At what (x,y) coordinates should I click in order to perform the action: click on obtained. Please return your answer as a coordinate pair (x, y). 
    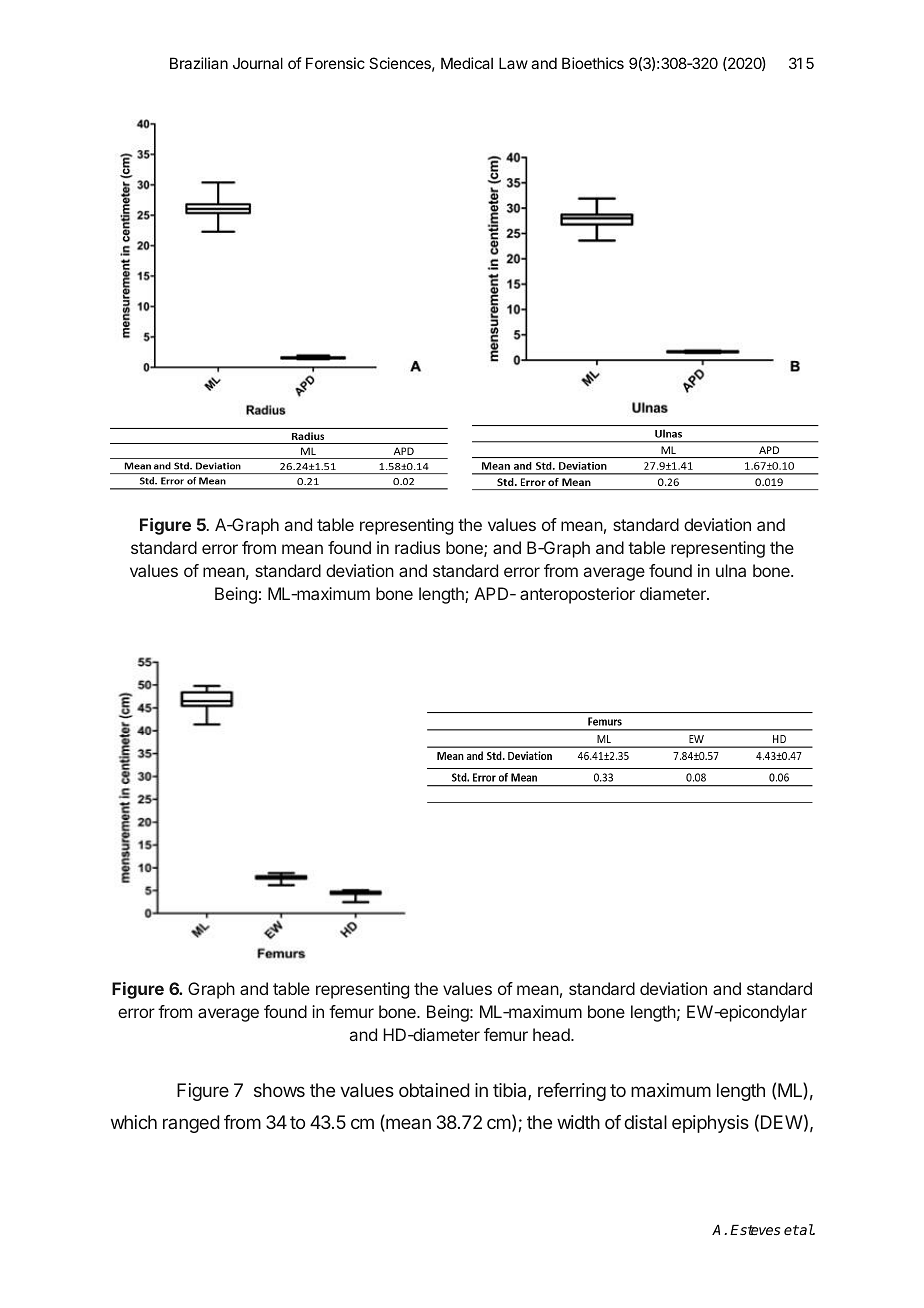
    Looking at the image, I should click on (434, 1090).
